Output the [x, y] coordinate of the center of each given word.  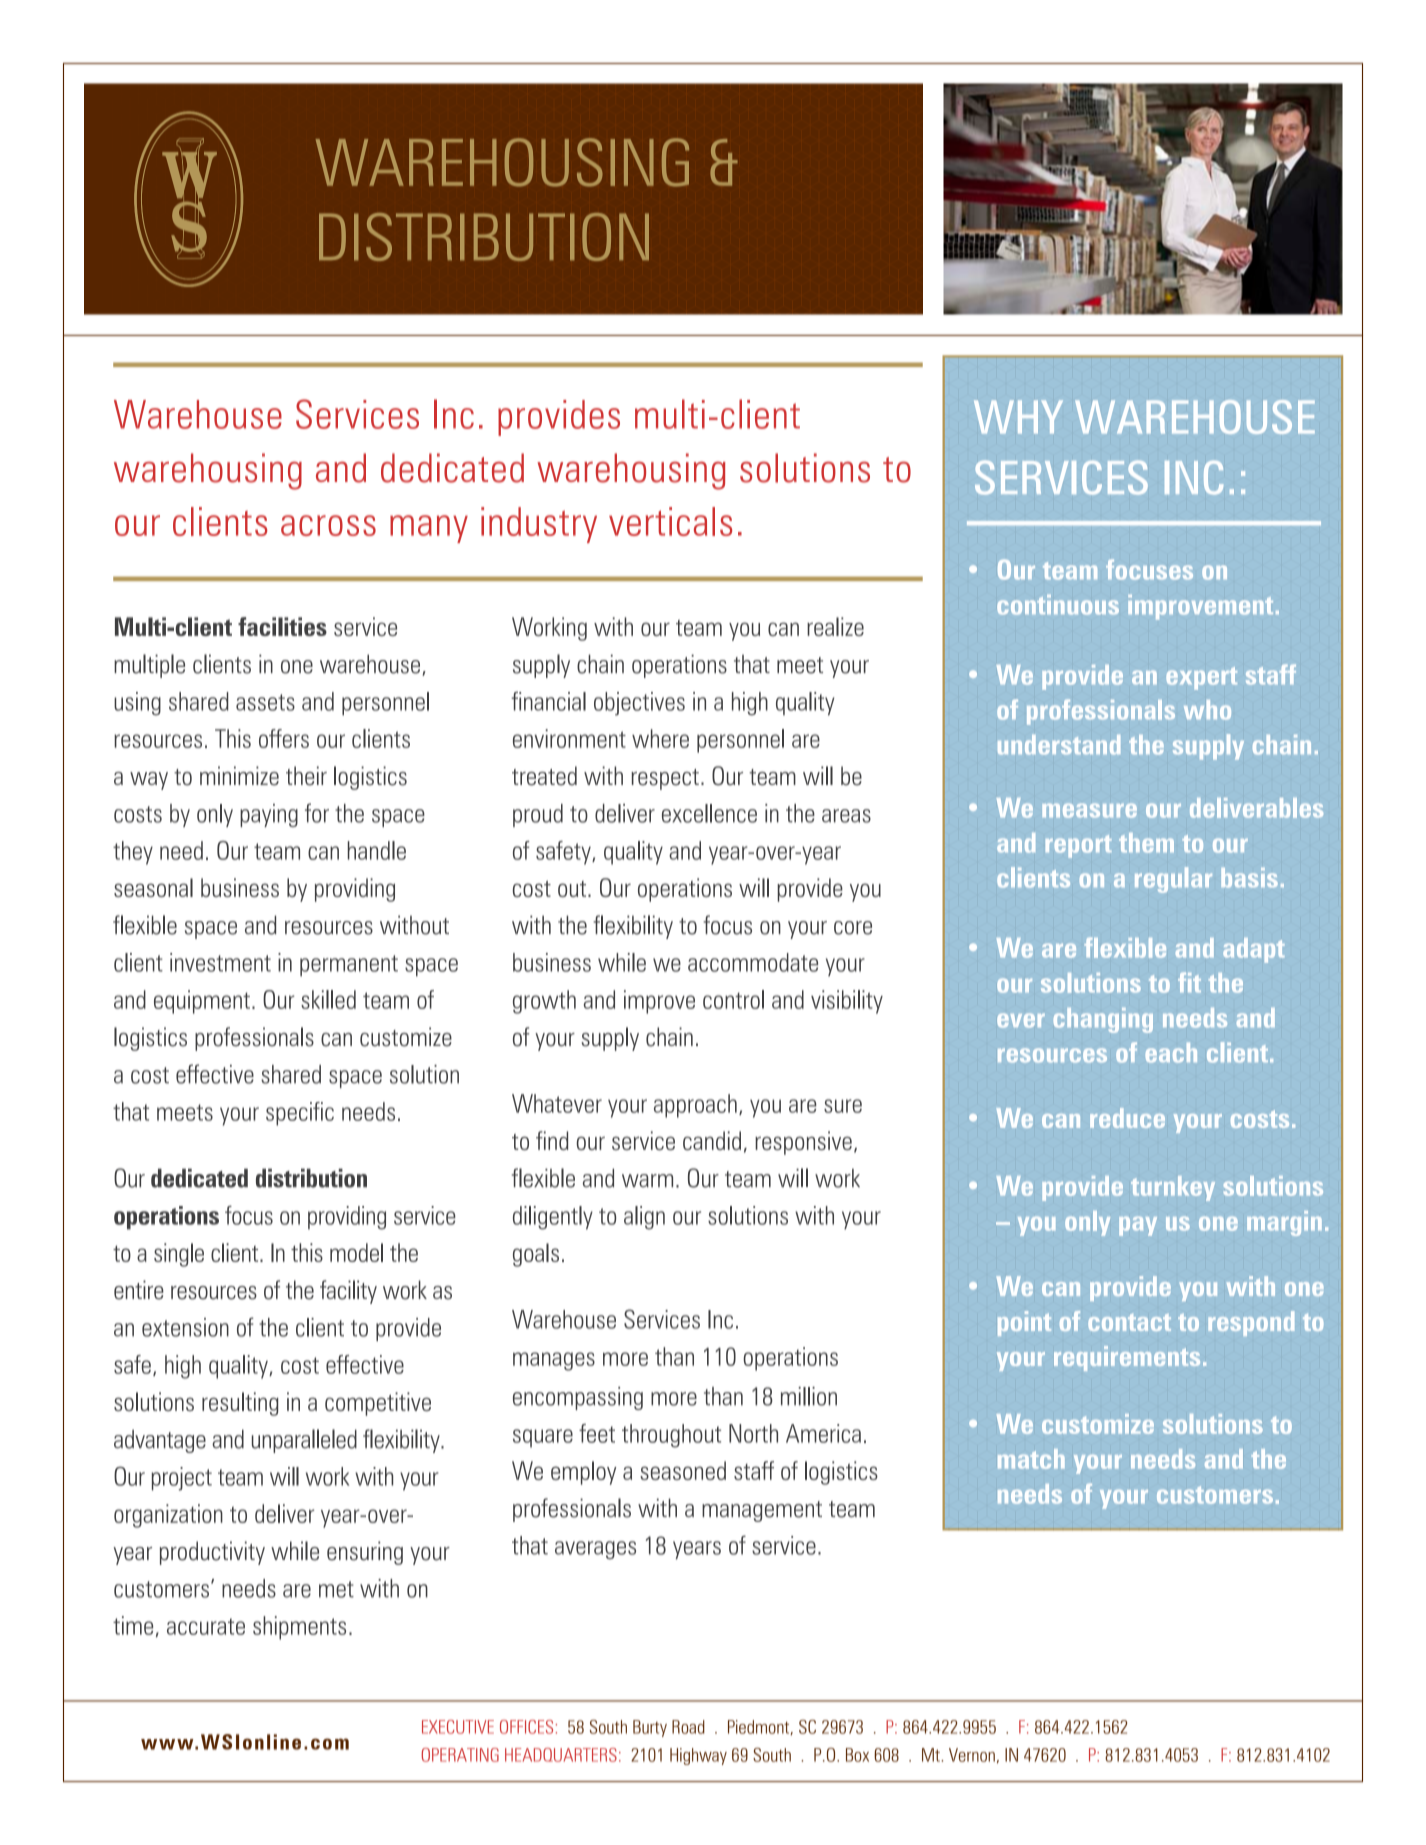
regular [1173, 880]
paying [269, 815]
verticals [670, 521]
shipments [299, 1628]
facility [348, 1292]
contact [1129, 1322]
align [644, 1218]
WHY [1018, 417]
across [328, 525]
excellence [709, 813]
